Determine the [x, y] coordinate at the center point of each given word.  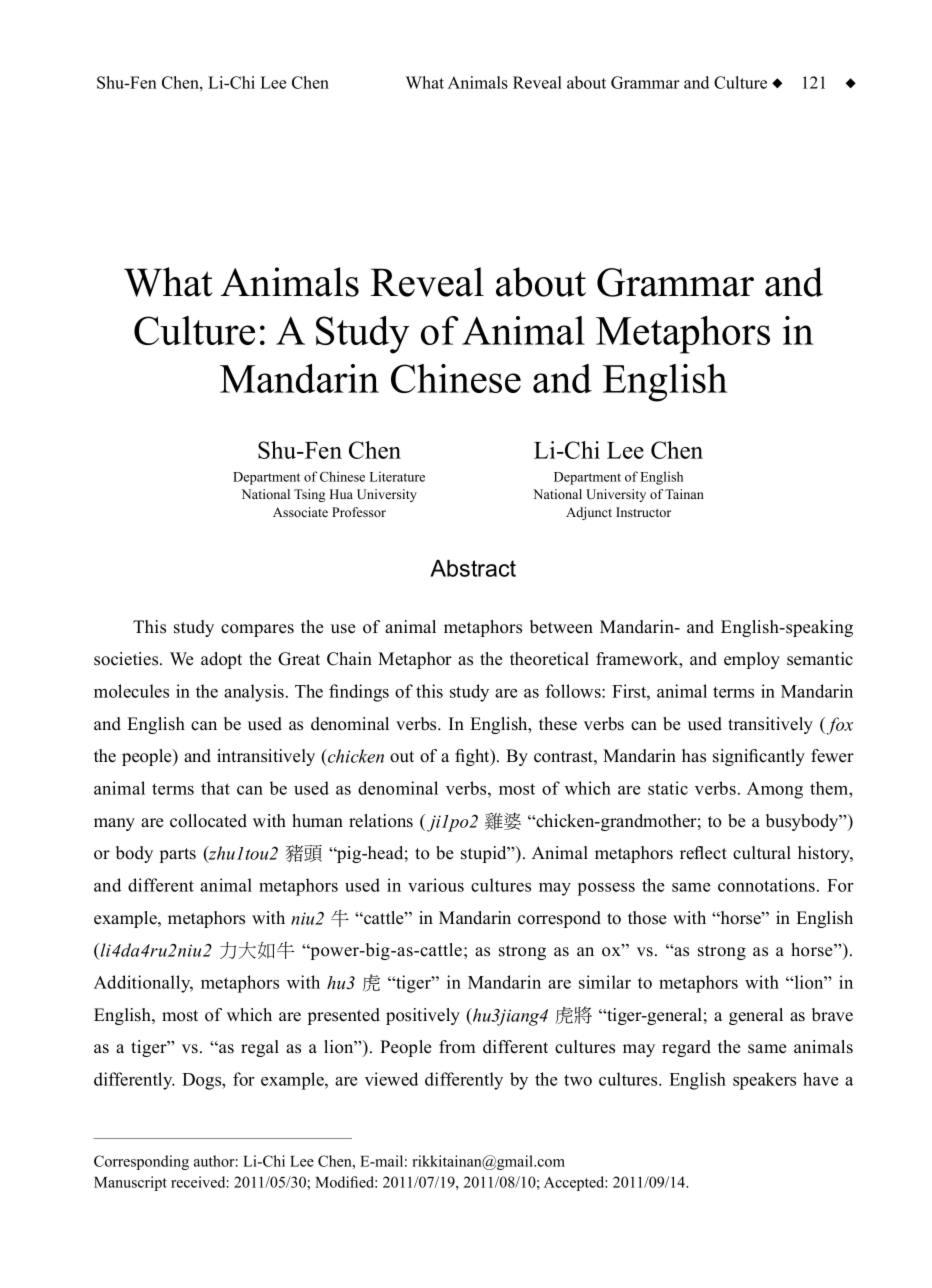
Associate [300, 512]
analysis [254, 693]
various [436, 885]
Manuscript [130, 1183]
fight [473, 757]
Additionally [143, 984]
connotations [766, 885]
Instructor [643, 512]
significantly [759, 757]
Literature [397, 476]
